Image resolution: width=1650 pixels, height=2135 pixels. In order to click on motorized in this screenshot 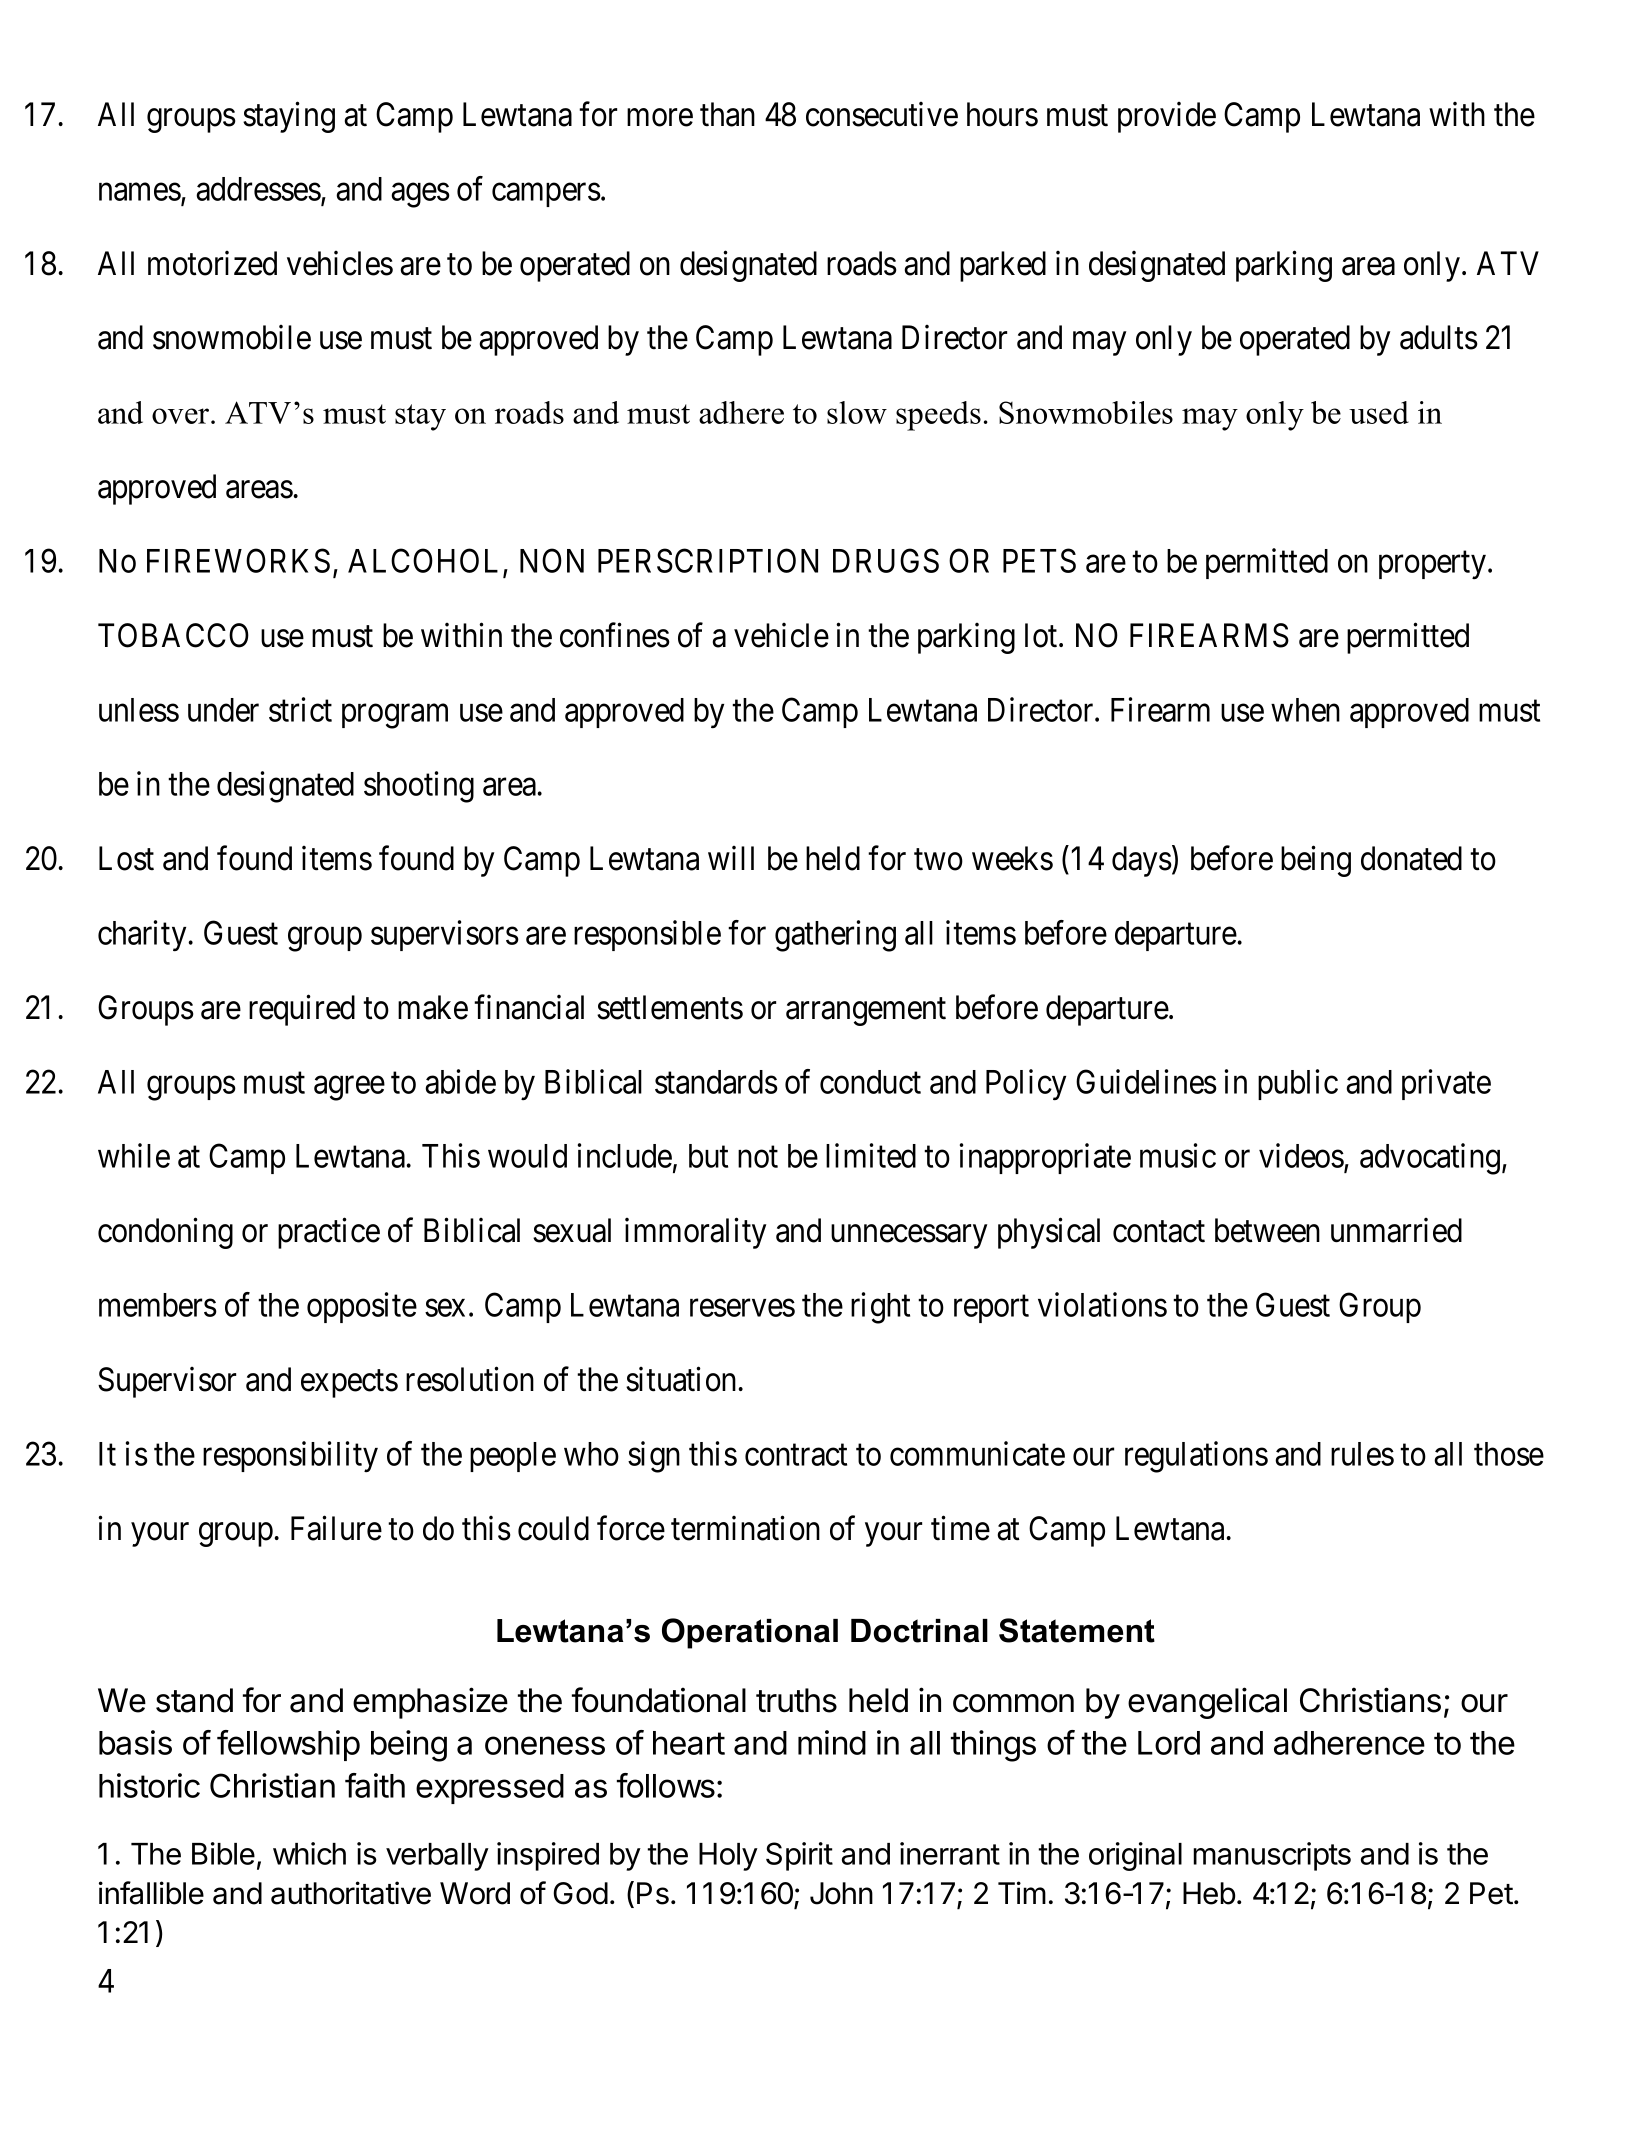, I will do `click(212, 263)`.
